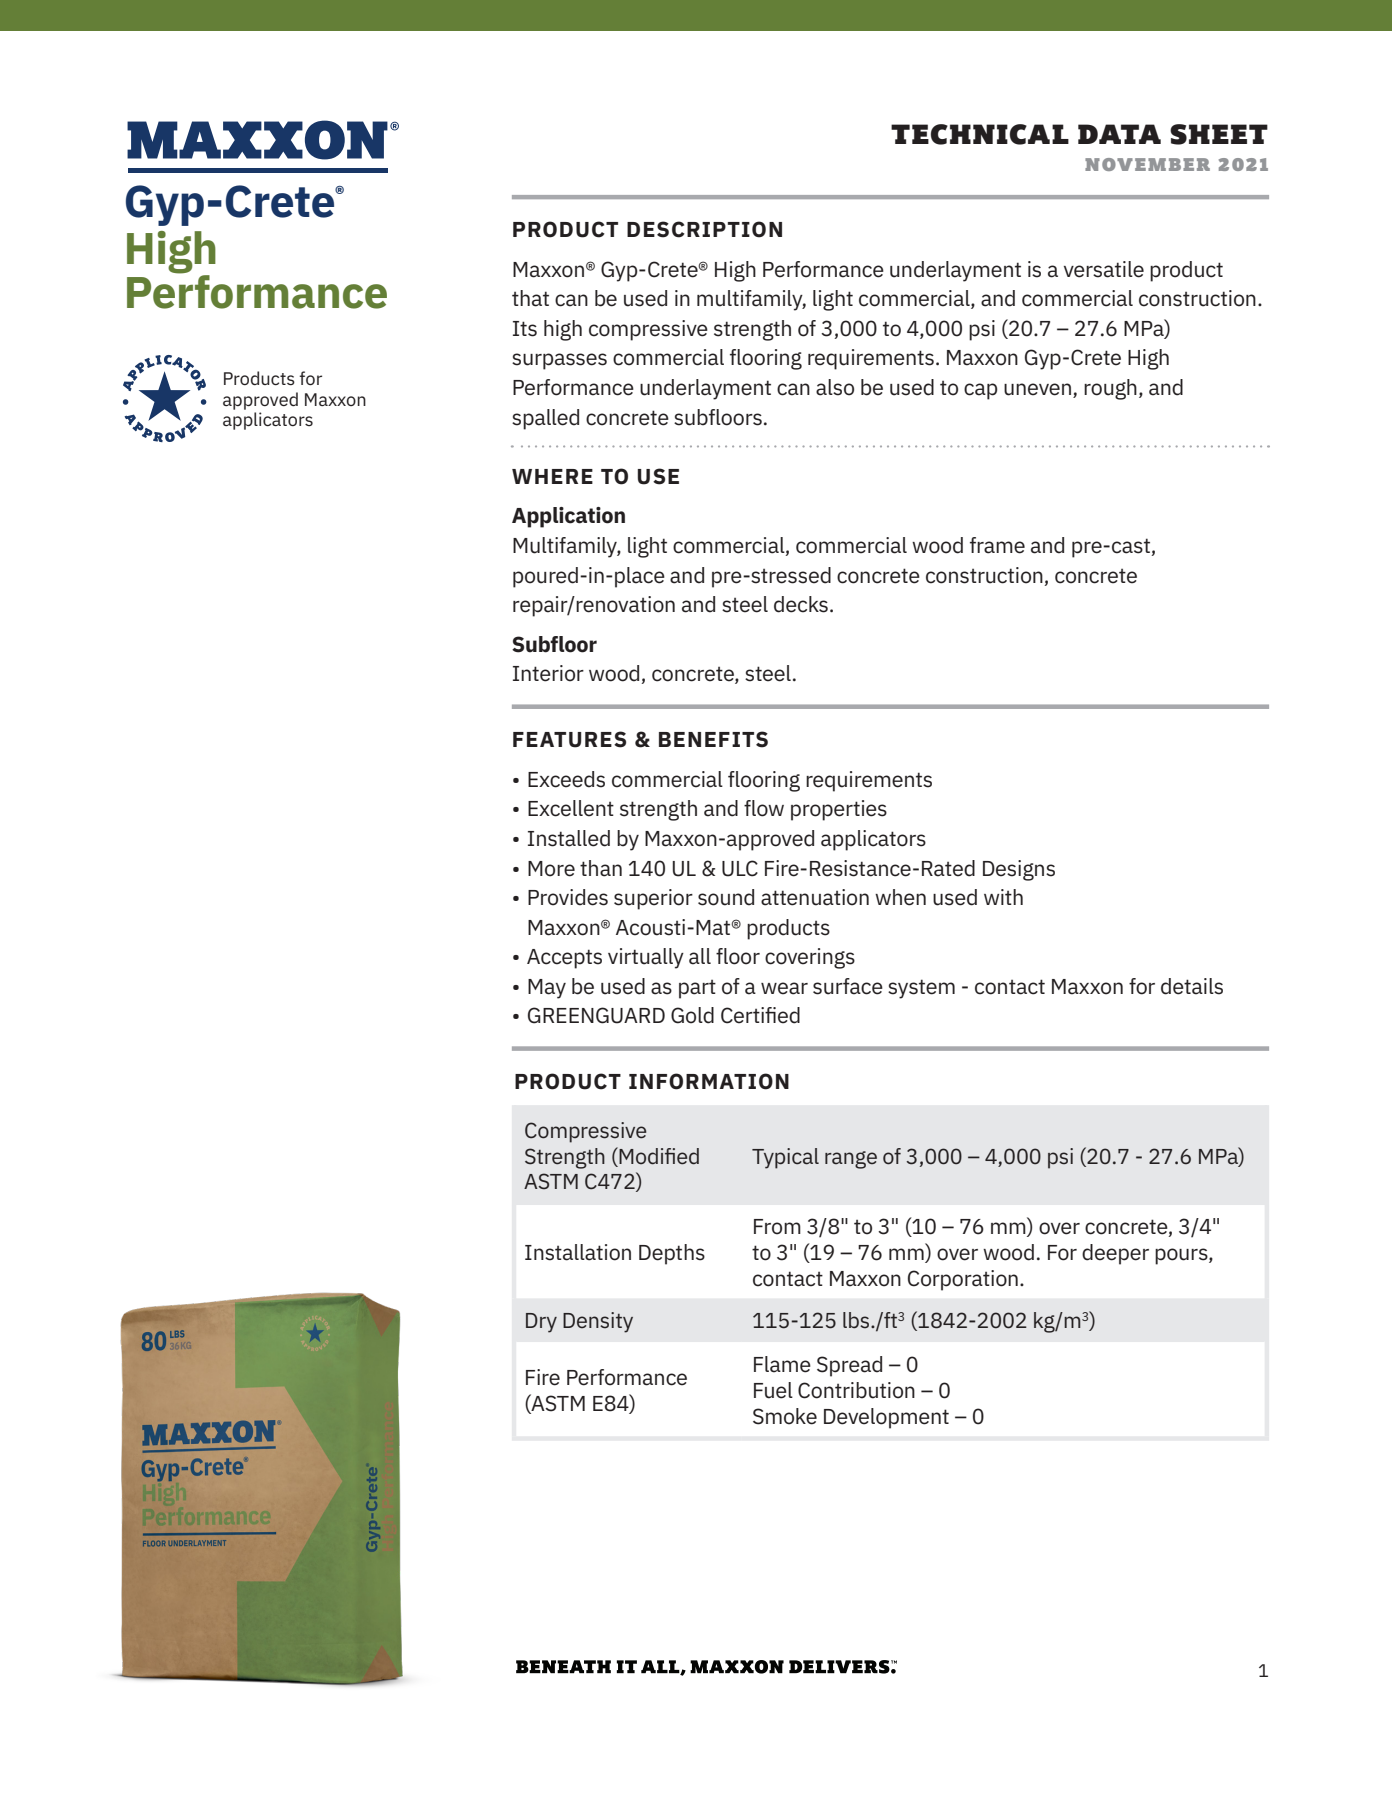 This screenshot has width=1392, height=1801. I want to click on details, so click(1192, 986).
